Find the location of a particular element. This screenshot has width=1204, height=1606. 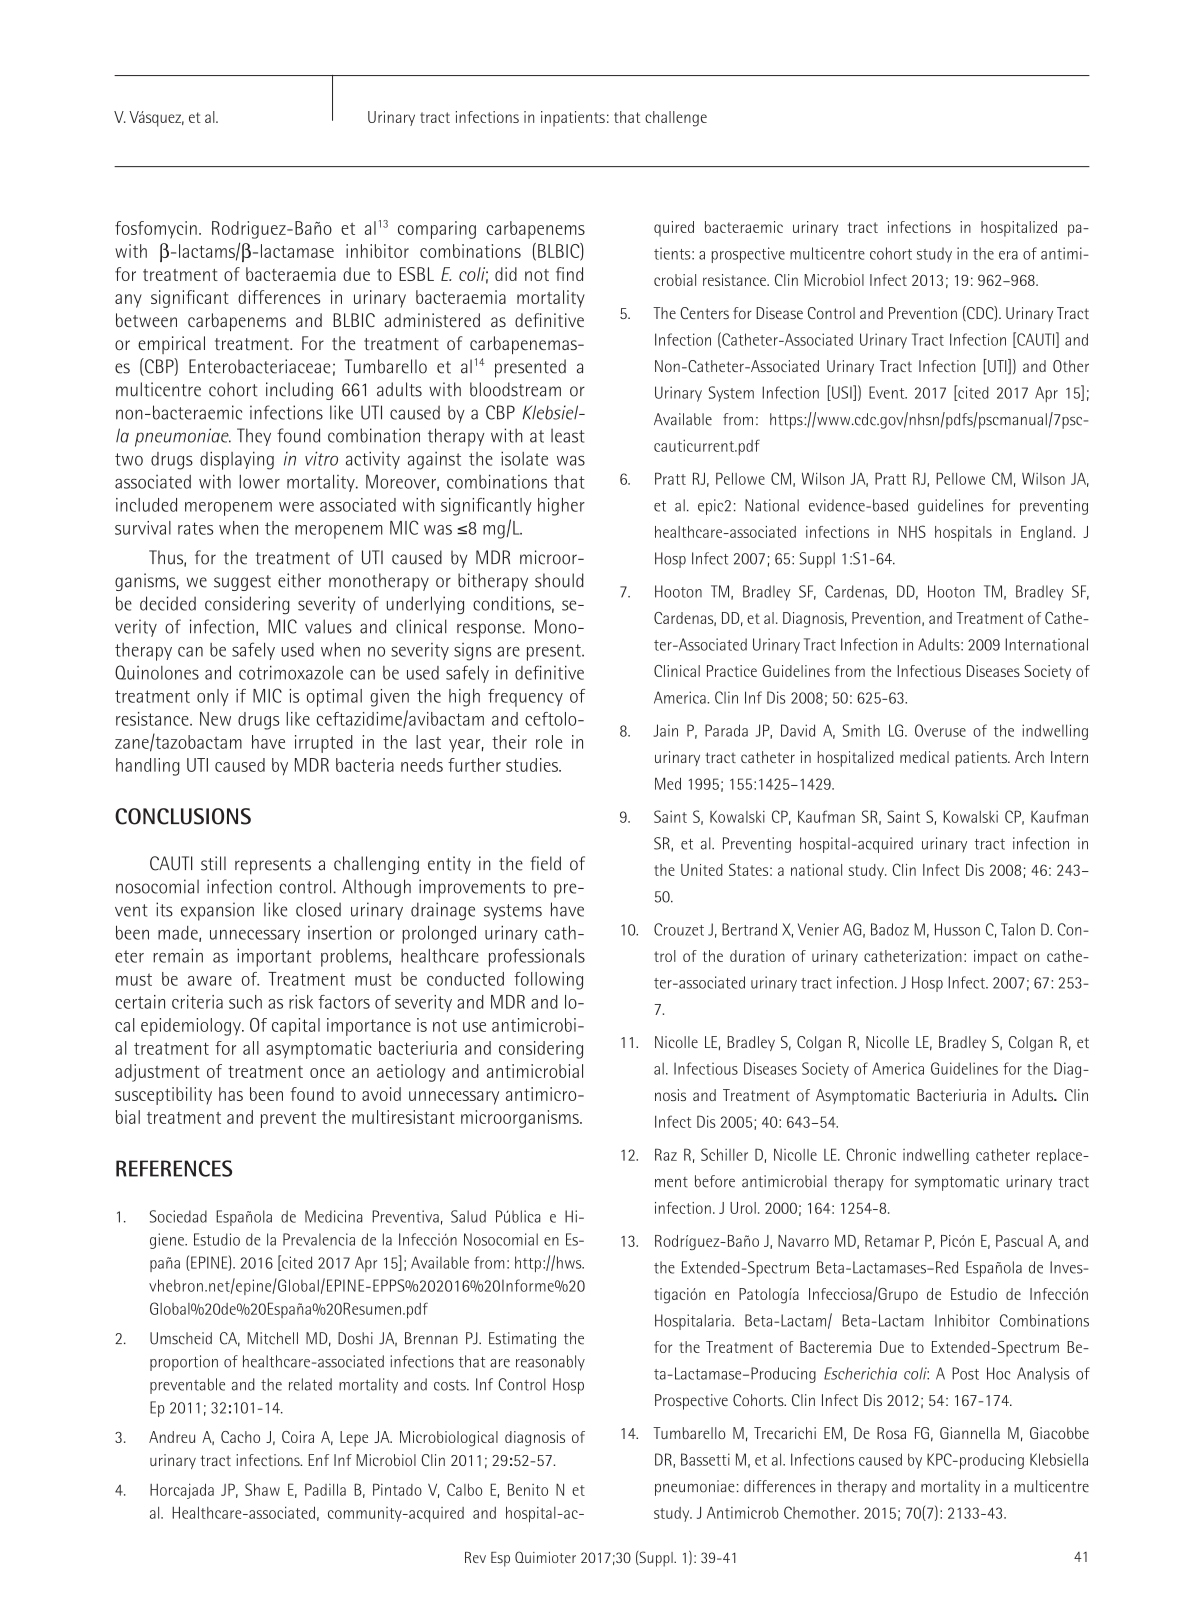

CONCLUSIONS is located at coordinates (183, 816).
